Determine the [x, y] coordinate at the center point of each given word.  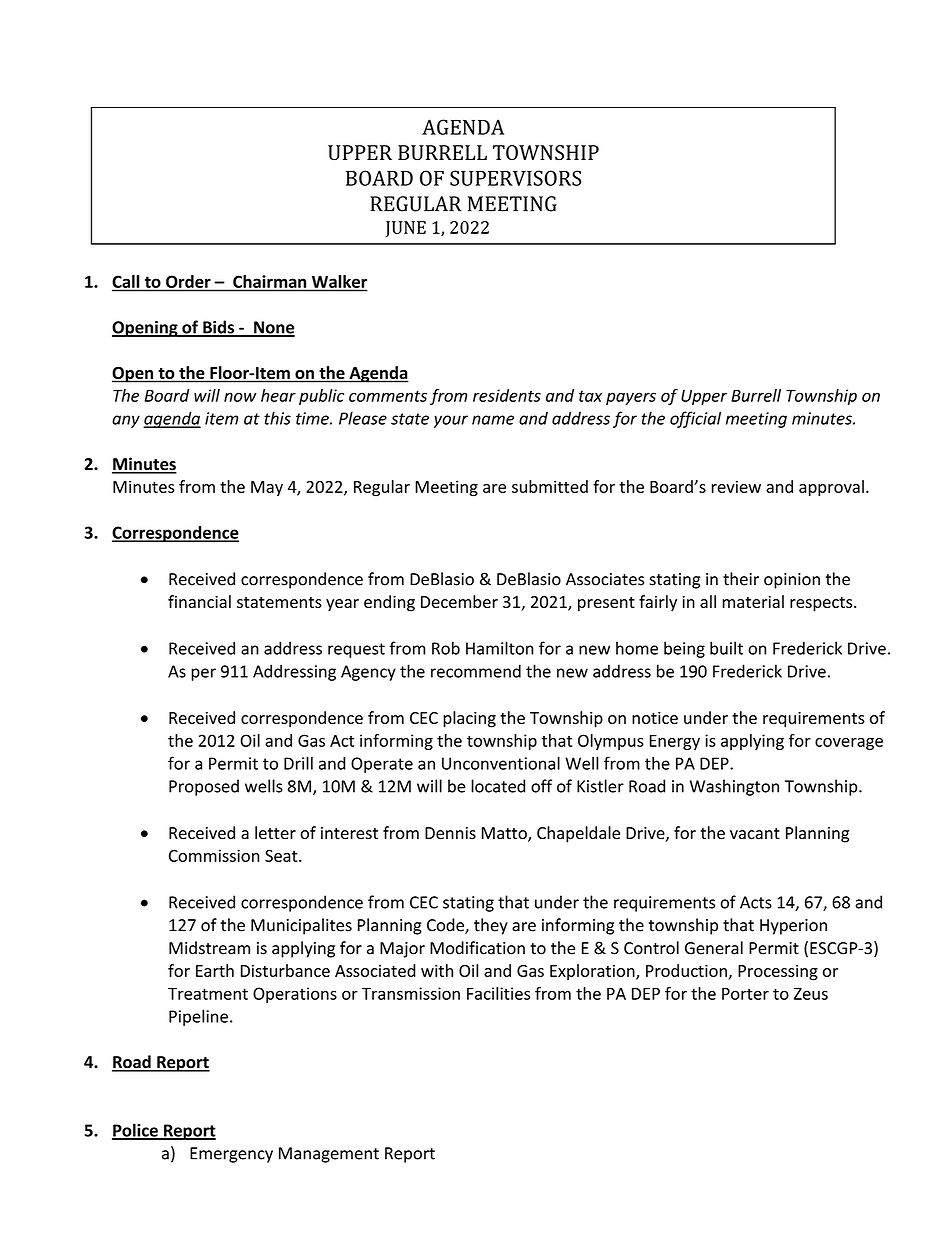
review [736, 486]
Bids [219, 328]
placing [469, 719]
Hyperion [793, 927]
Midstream [209, 948]
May [267, 488]
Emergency [231, 1155]
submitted [550, 486]
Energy [675, 742]
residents [507, 395]
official [695, 419]
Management [329, 1155]
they [491, 926]
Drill [298, 763]
